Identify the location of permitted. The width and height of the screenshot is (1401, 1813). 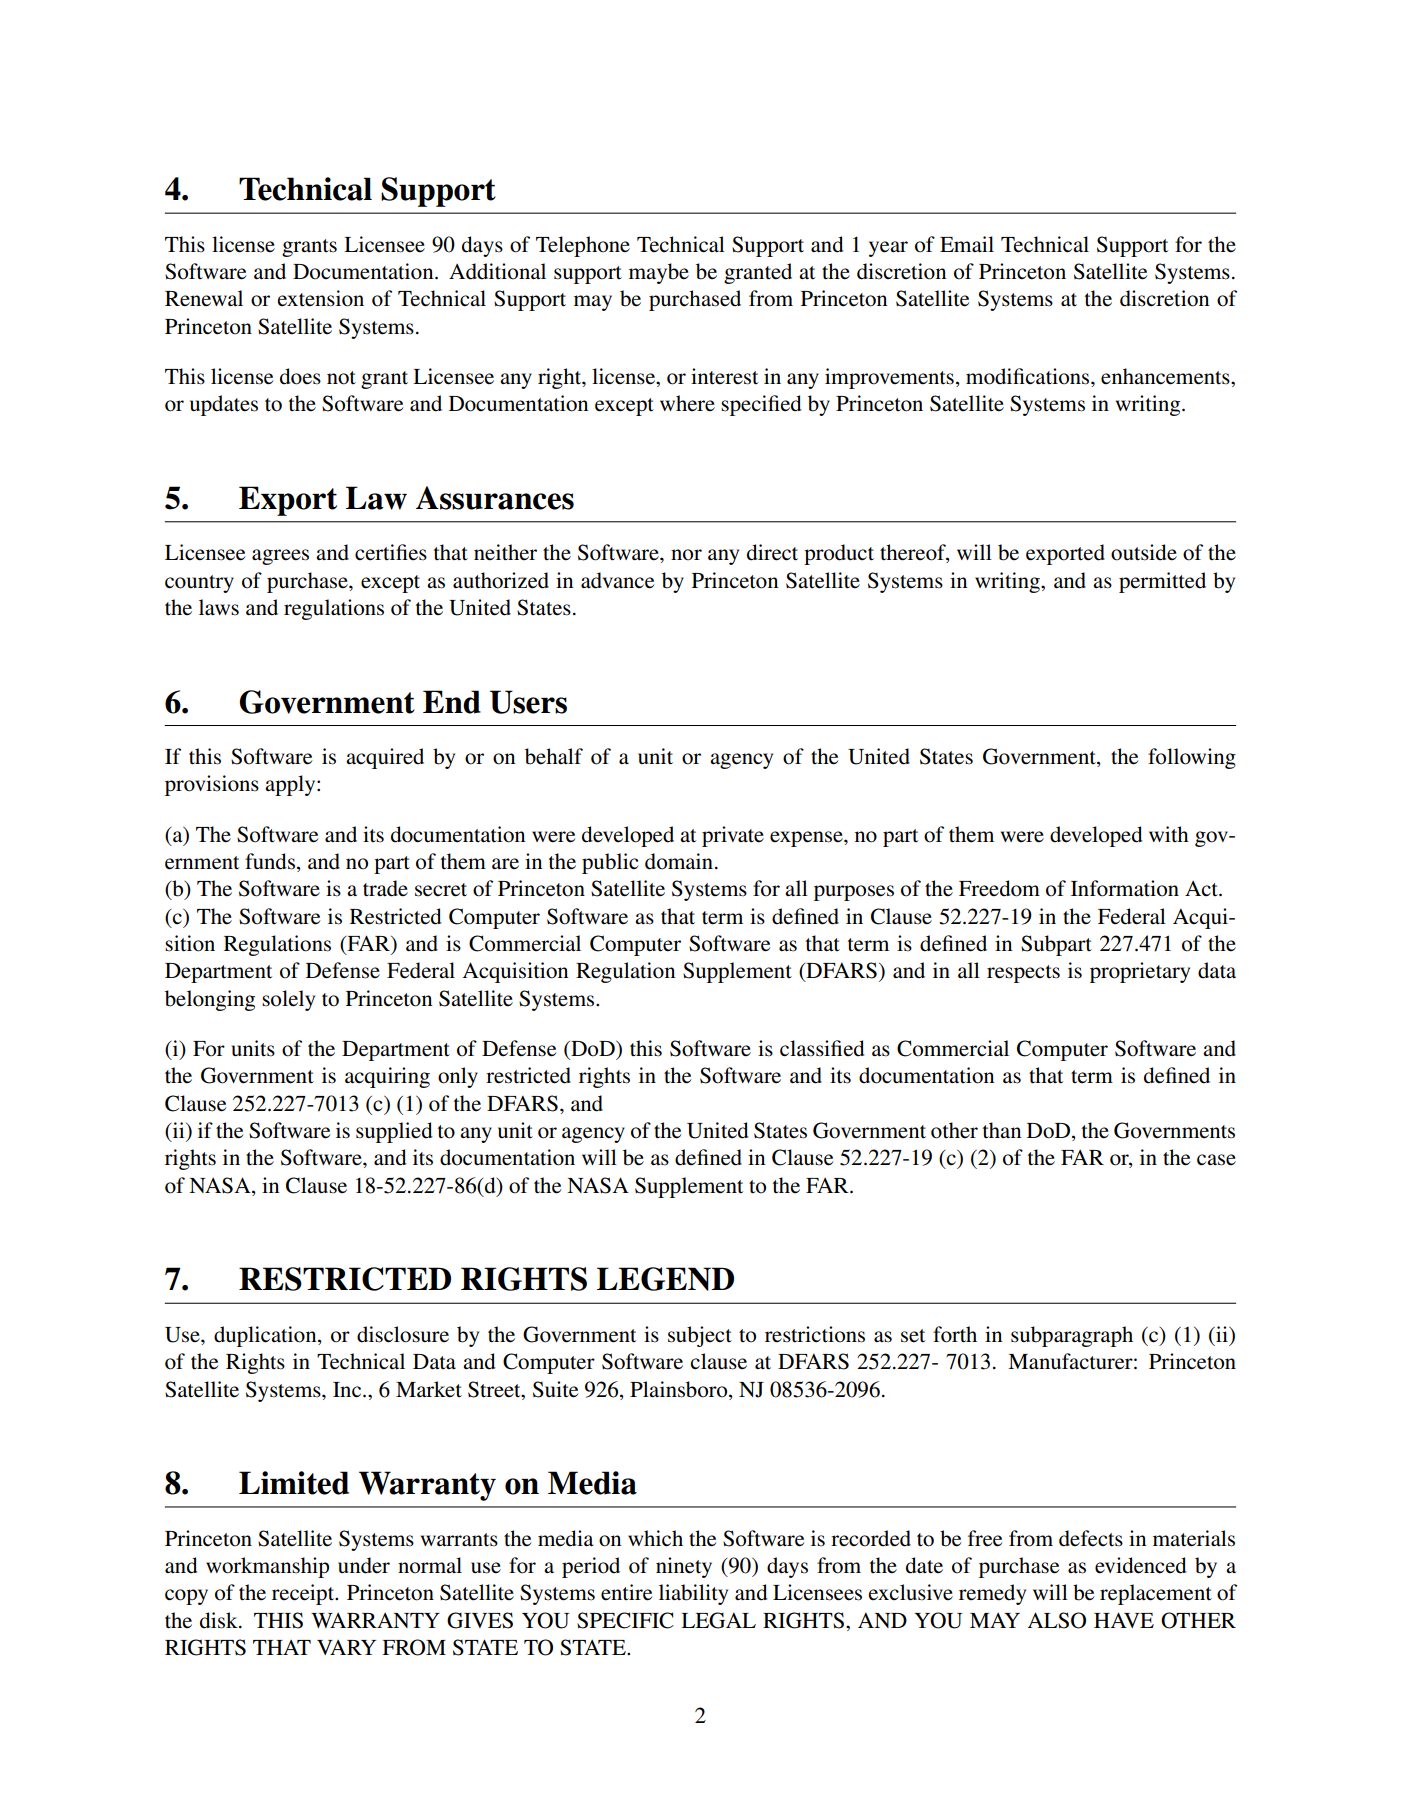
(1162, 582).
